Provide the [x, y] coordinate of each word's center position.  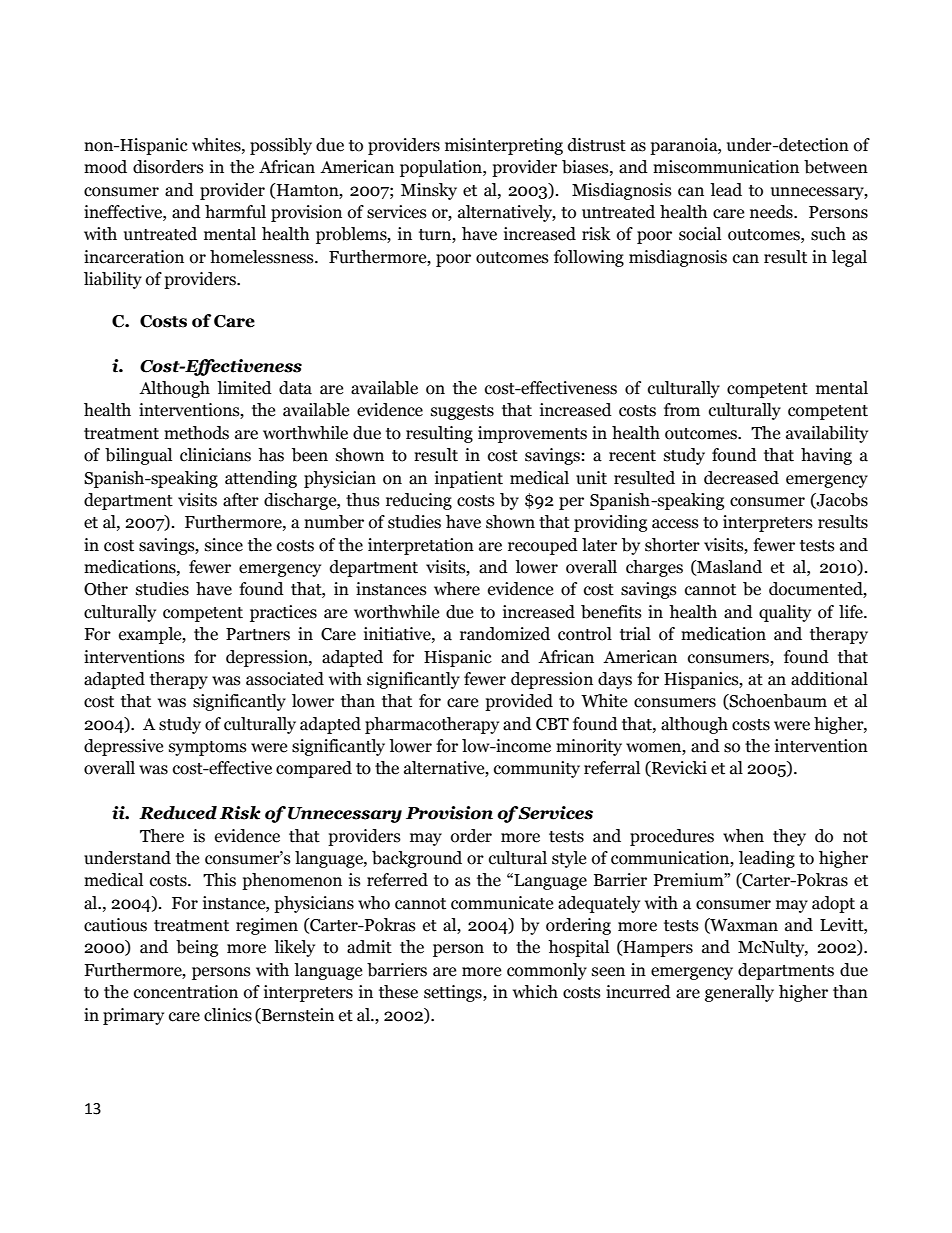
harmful [235, 212]
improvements [532, 434]
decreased [741, 478]
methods [196, 433]
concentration [186, 992]
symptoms [208, 748]
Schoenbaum [777, 702]
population [442, 168]
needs [772, 212]
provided [519, 702]
